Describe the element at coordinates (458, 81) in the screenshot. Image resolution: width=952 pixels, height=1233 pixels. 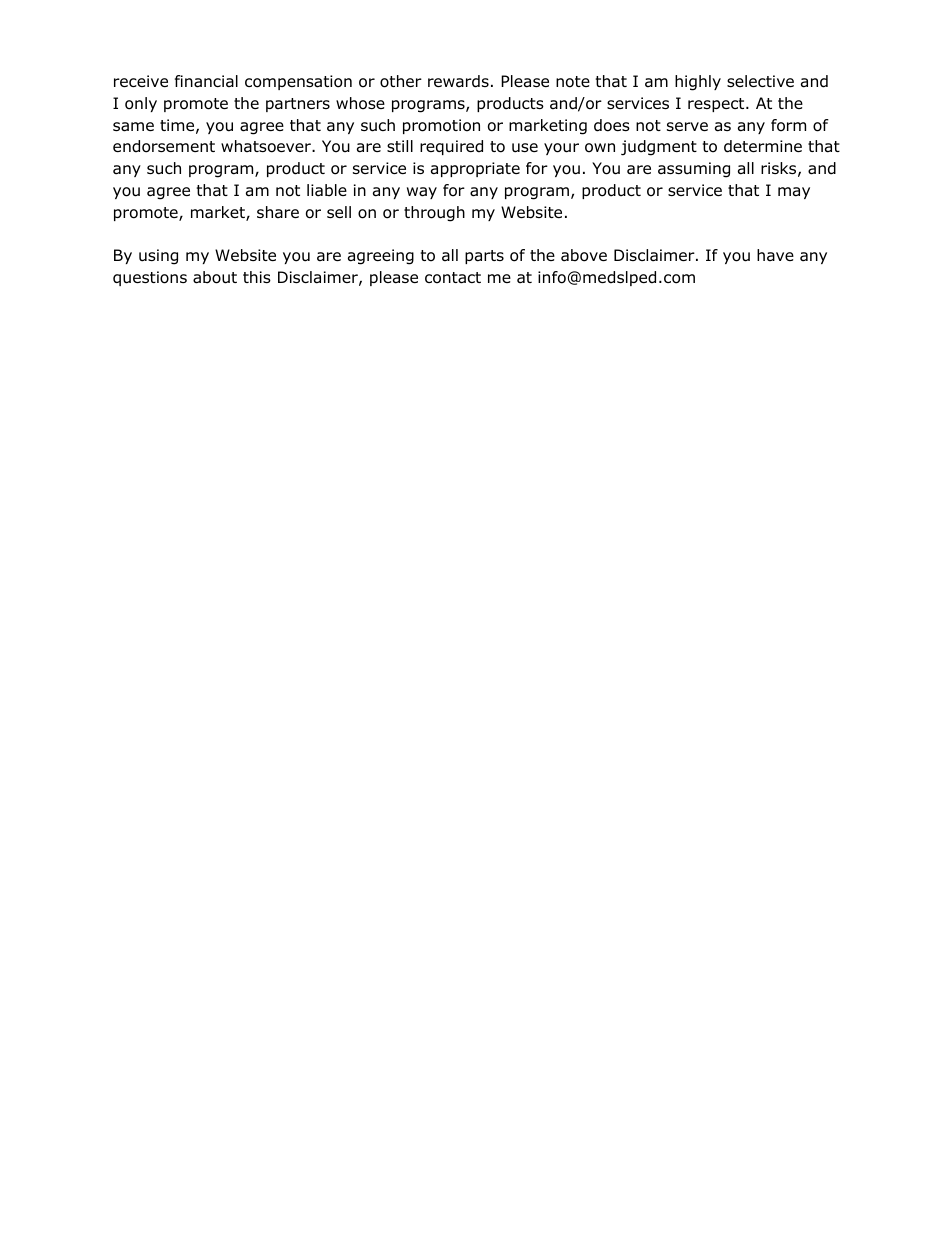
I see `rewards` at that location.
